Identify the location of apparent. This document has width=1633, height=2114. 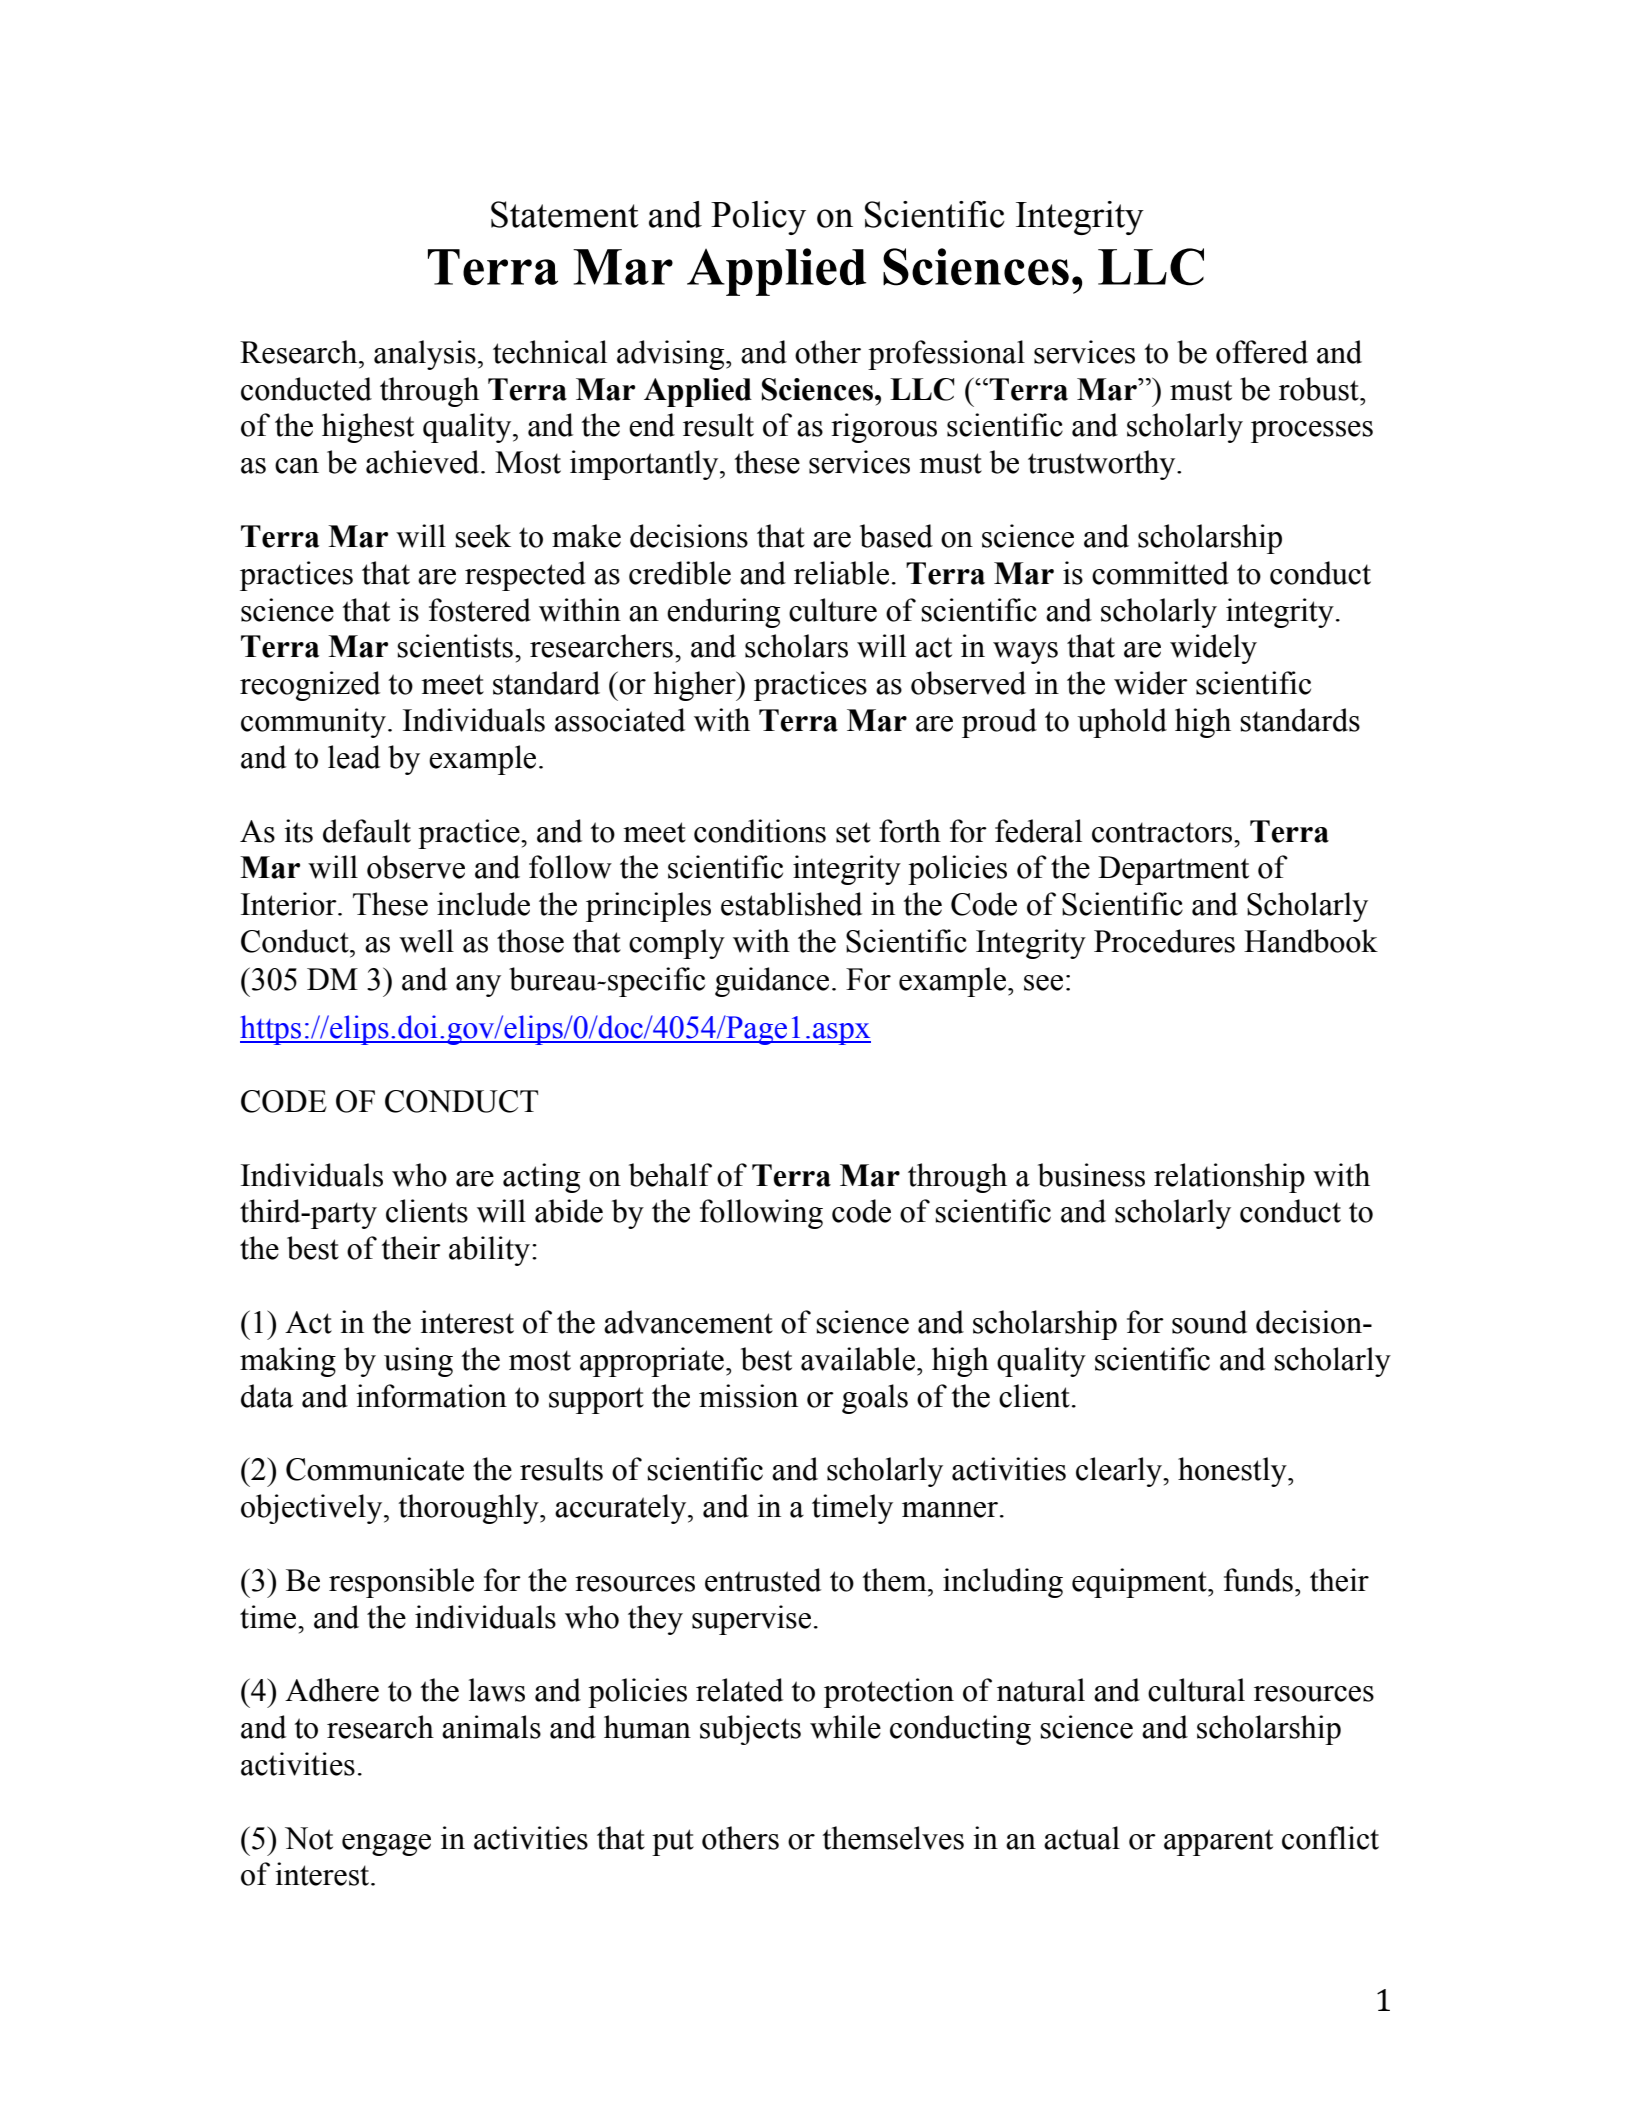
(1218, 1842).
